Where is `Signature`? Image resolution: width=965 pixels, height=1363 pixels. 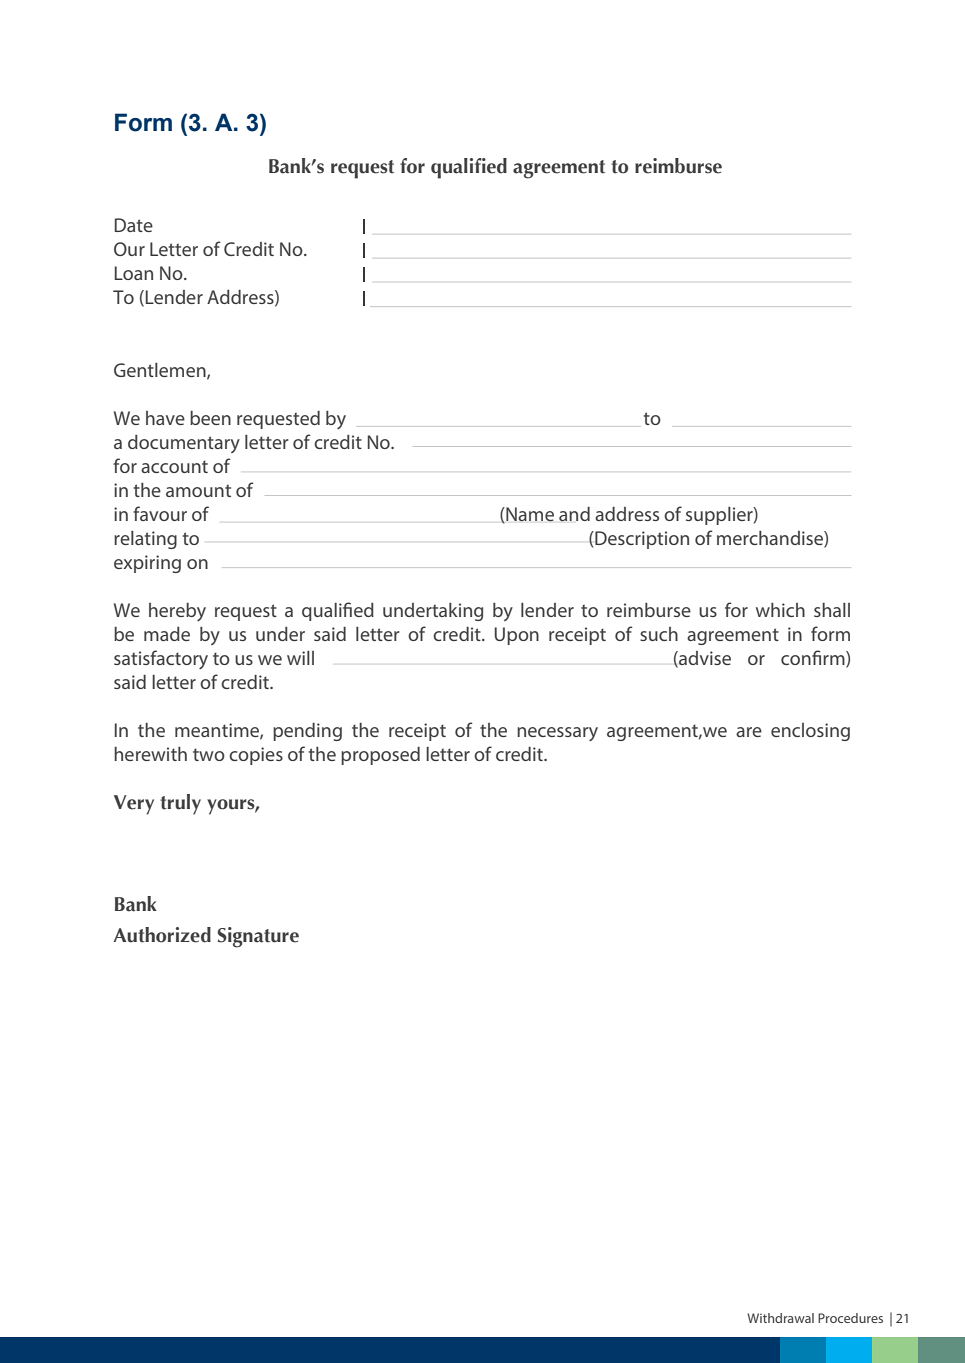 Signature is located at coordinates (258, 937).
